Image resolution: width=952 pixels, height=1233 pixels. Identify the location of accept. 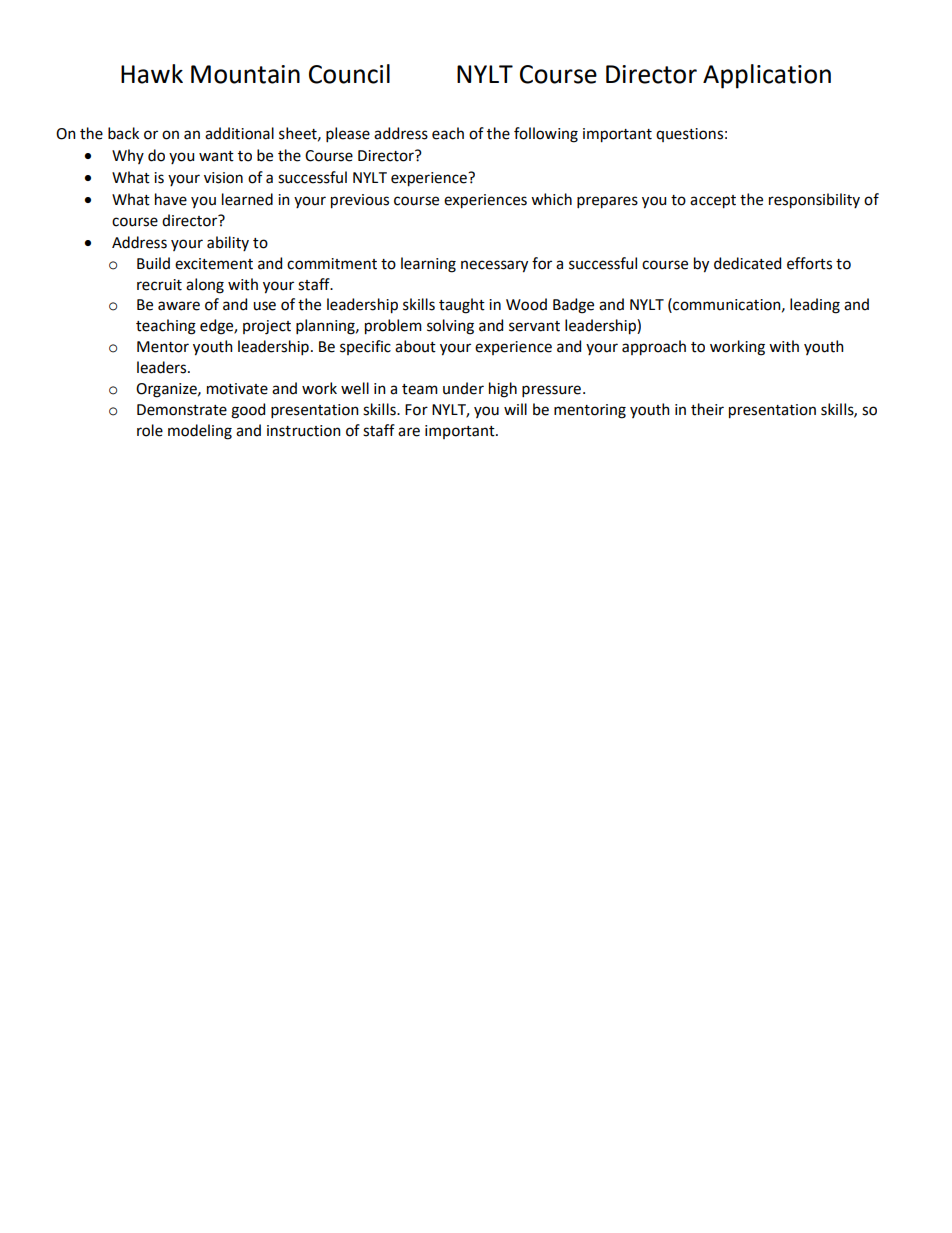
(713, 202).
